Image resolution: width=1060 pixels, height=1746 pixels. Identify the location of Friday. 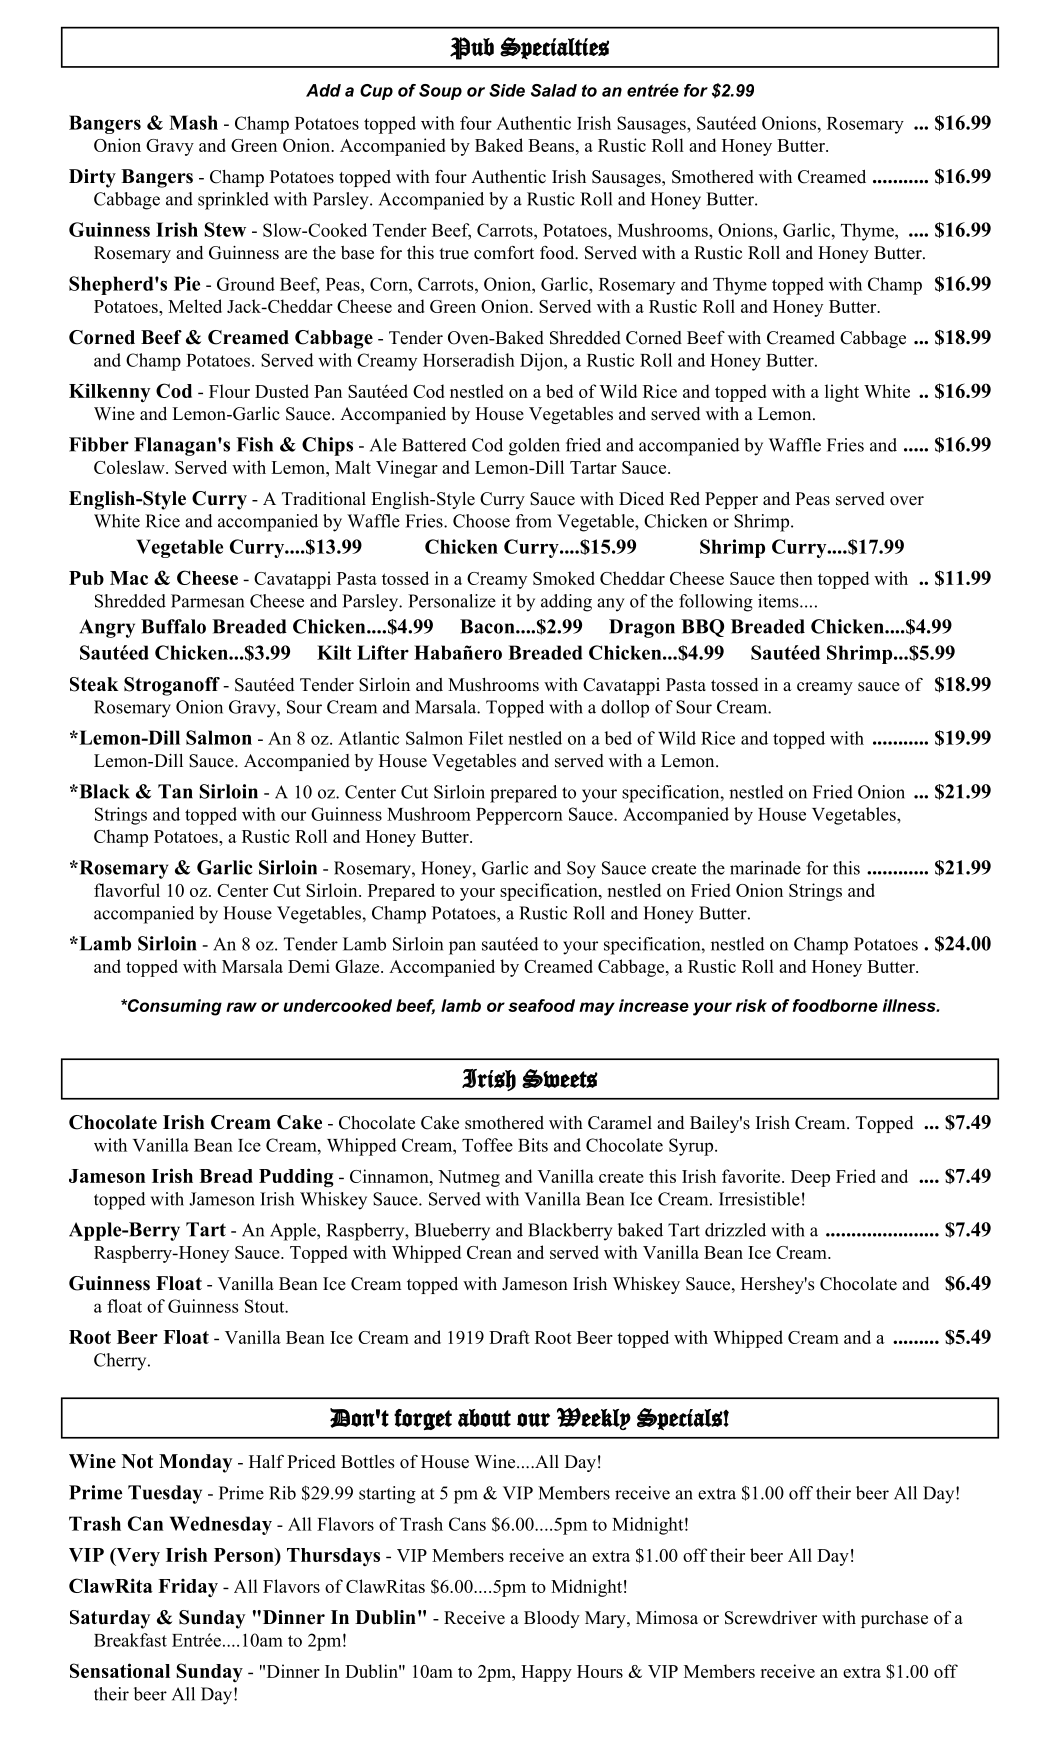
(188, 1587).
